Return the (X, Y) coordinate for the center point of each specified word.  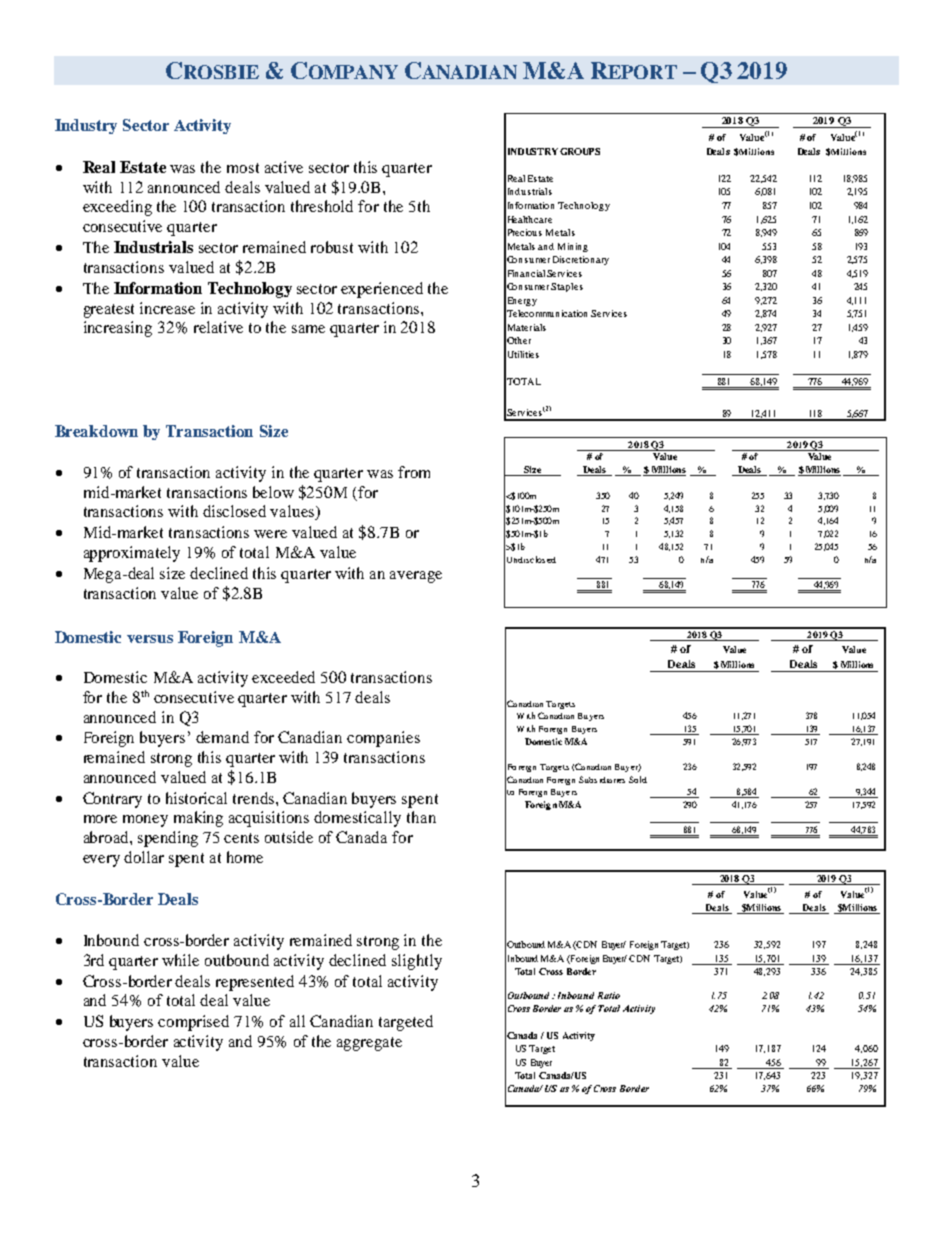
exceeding (117, 208)
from (414, 472)
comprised (193, 1023)
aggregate (369, 1044)
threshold (322, 206)
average (416, 577)
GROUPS (580, 151)
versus (150, 639)
